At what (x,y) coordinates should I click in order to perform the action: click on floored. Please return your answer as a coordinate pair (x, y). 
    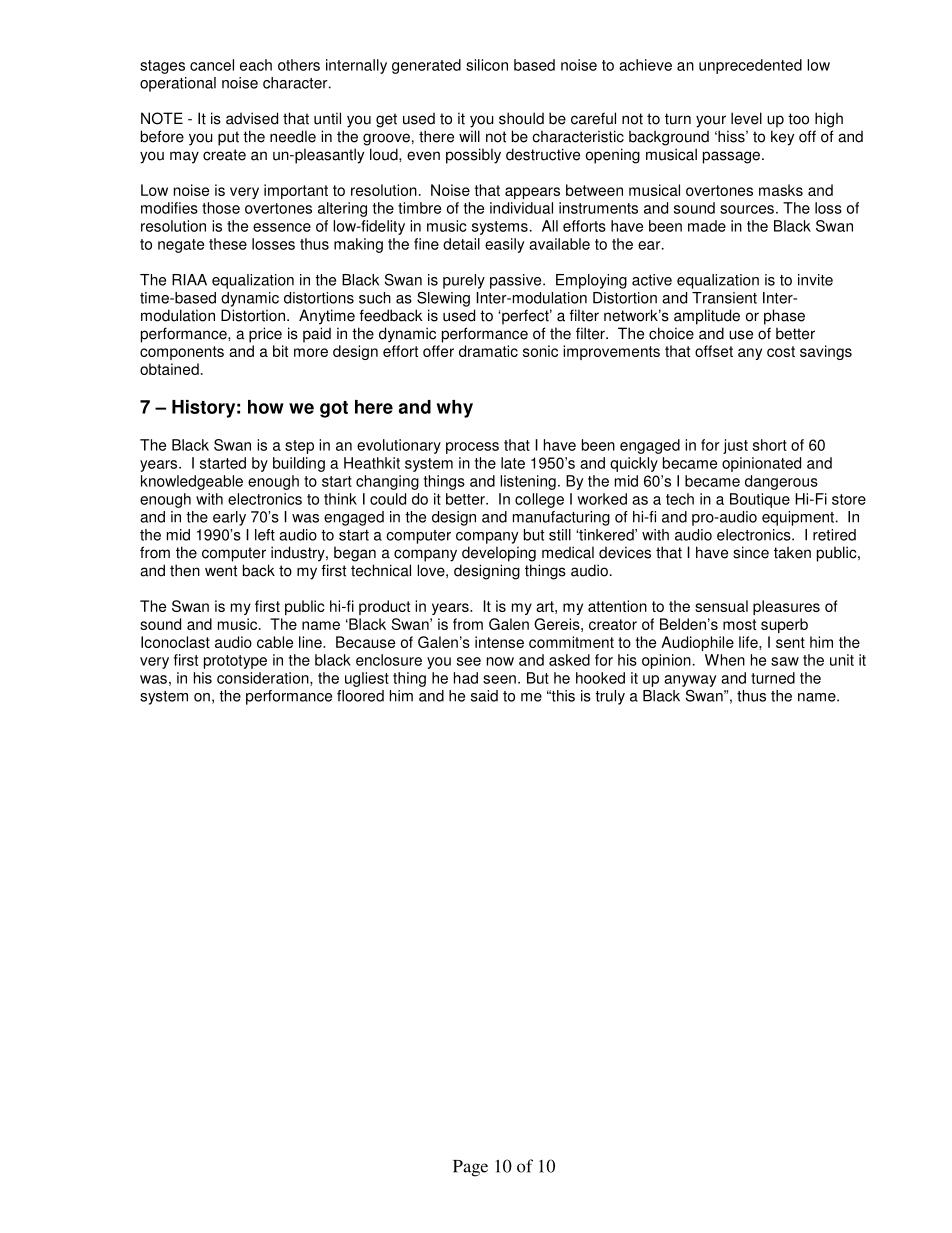
    Looking at the image, I should click on (360, 696).
